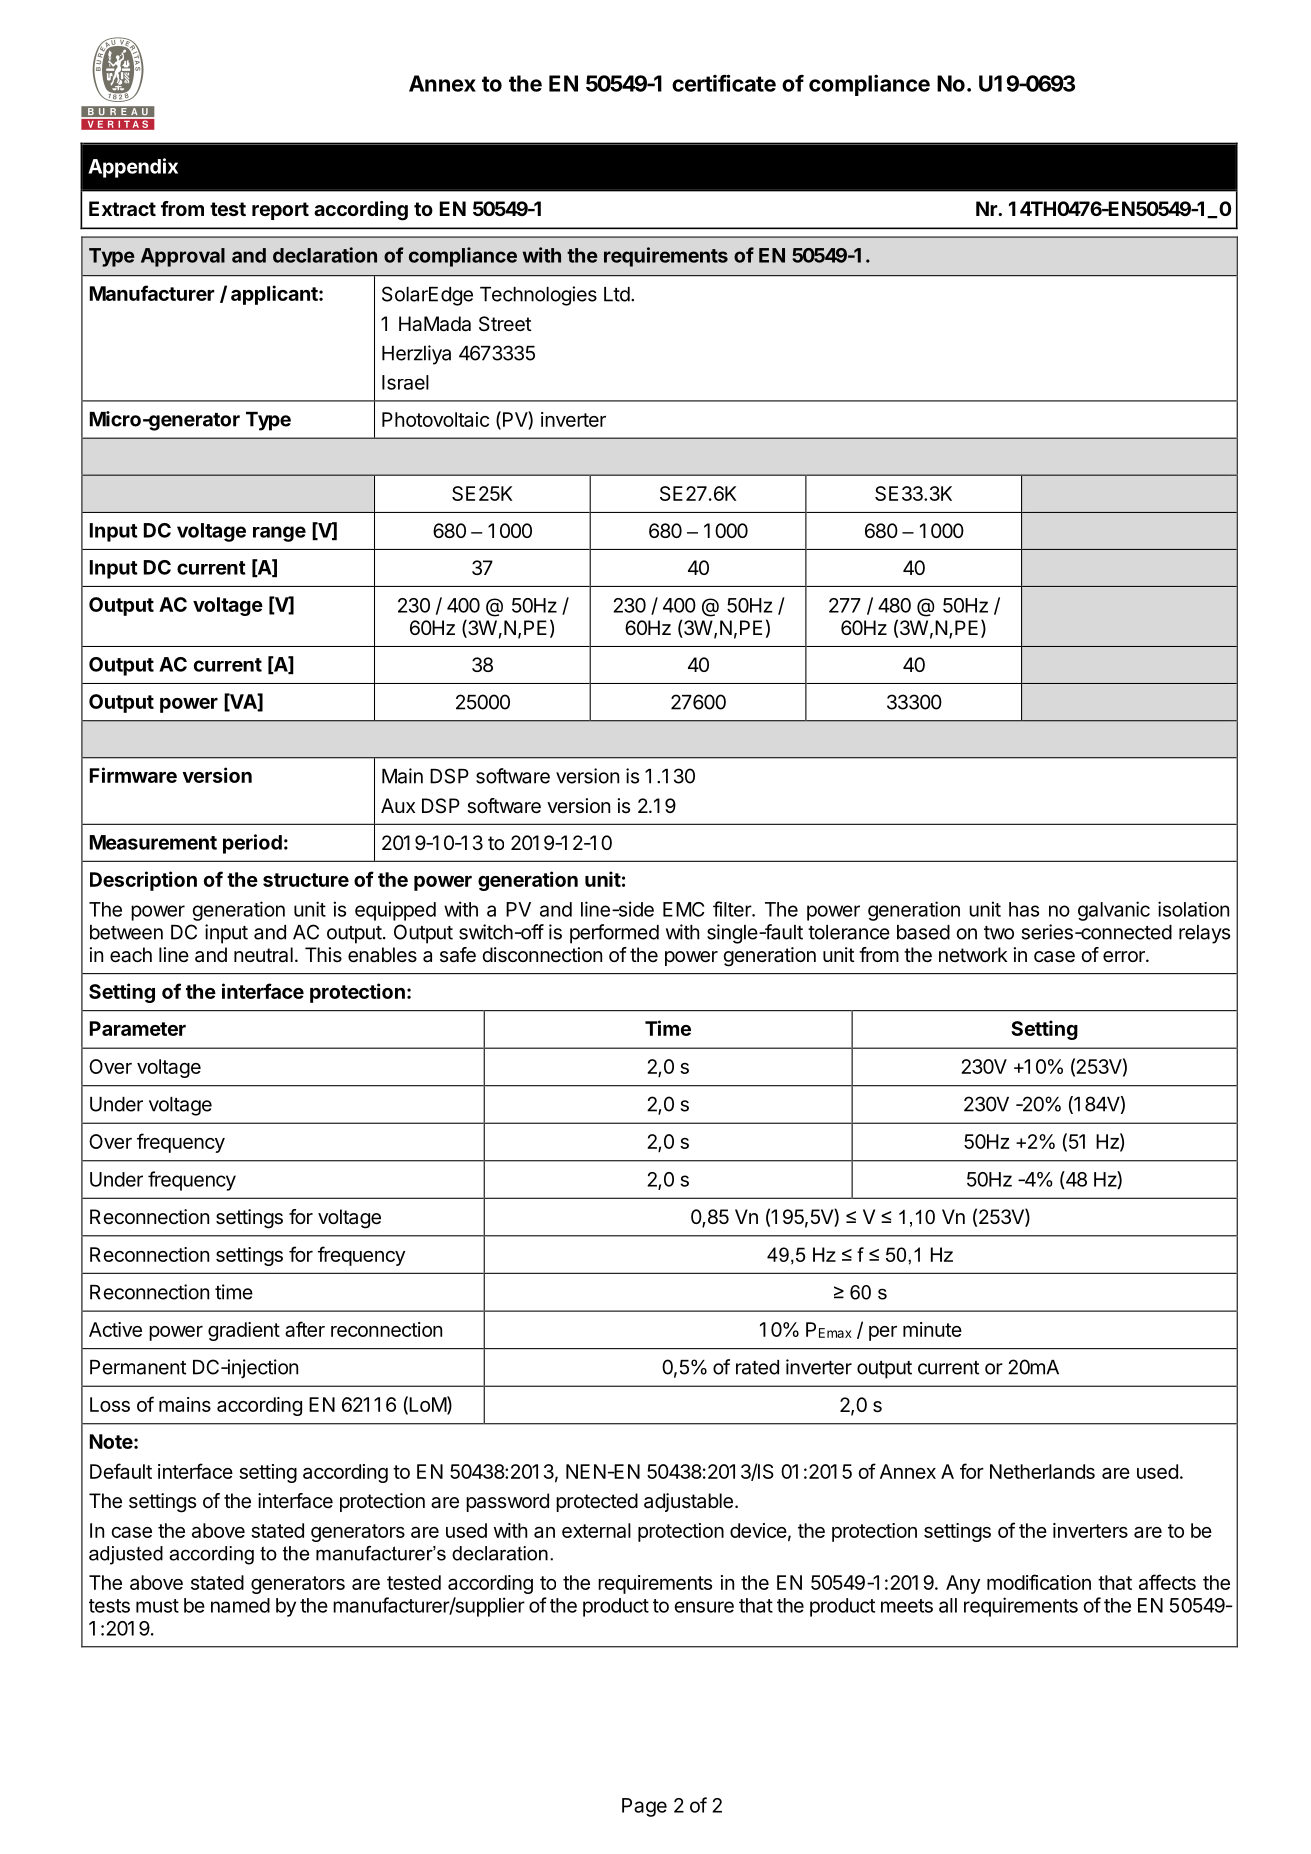 This screenshot has width=1311, height=1854. What do you see at coordinates (724, 83) in the screenshot?
I see `certificate` at bounding box center [724, 83].
